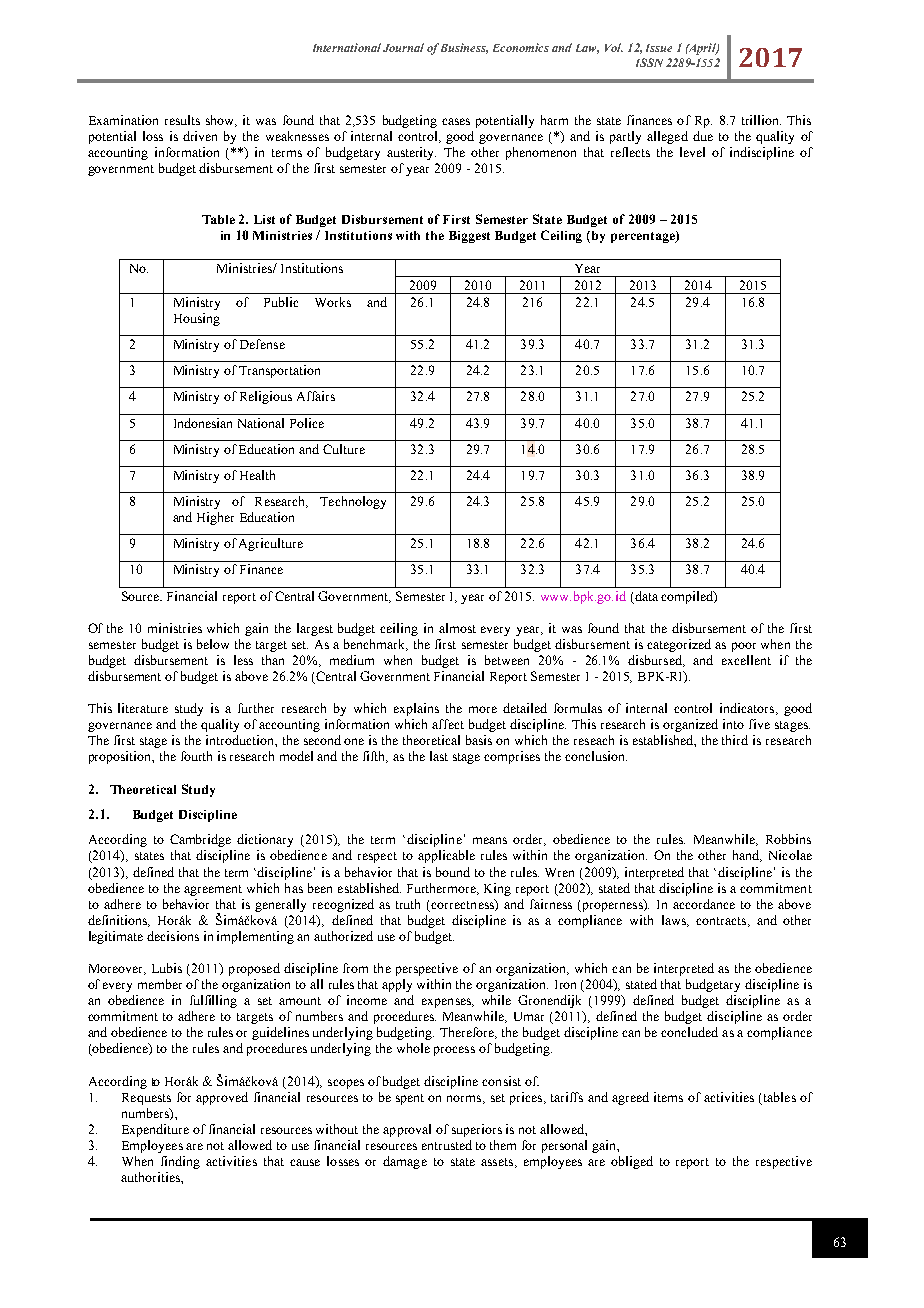 The height and width of the screenshot is (1308, 924). Describe the element at coordinates (448, 724) in the screenshot. I see `affect` at that location.
